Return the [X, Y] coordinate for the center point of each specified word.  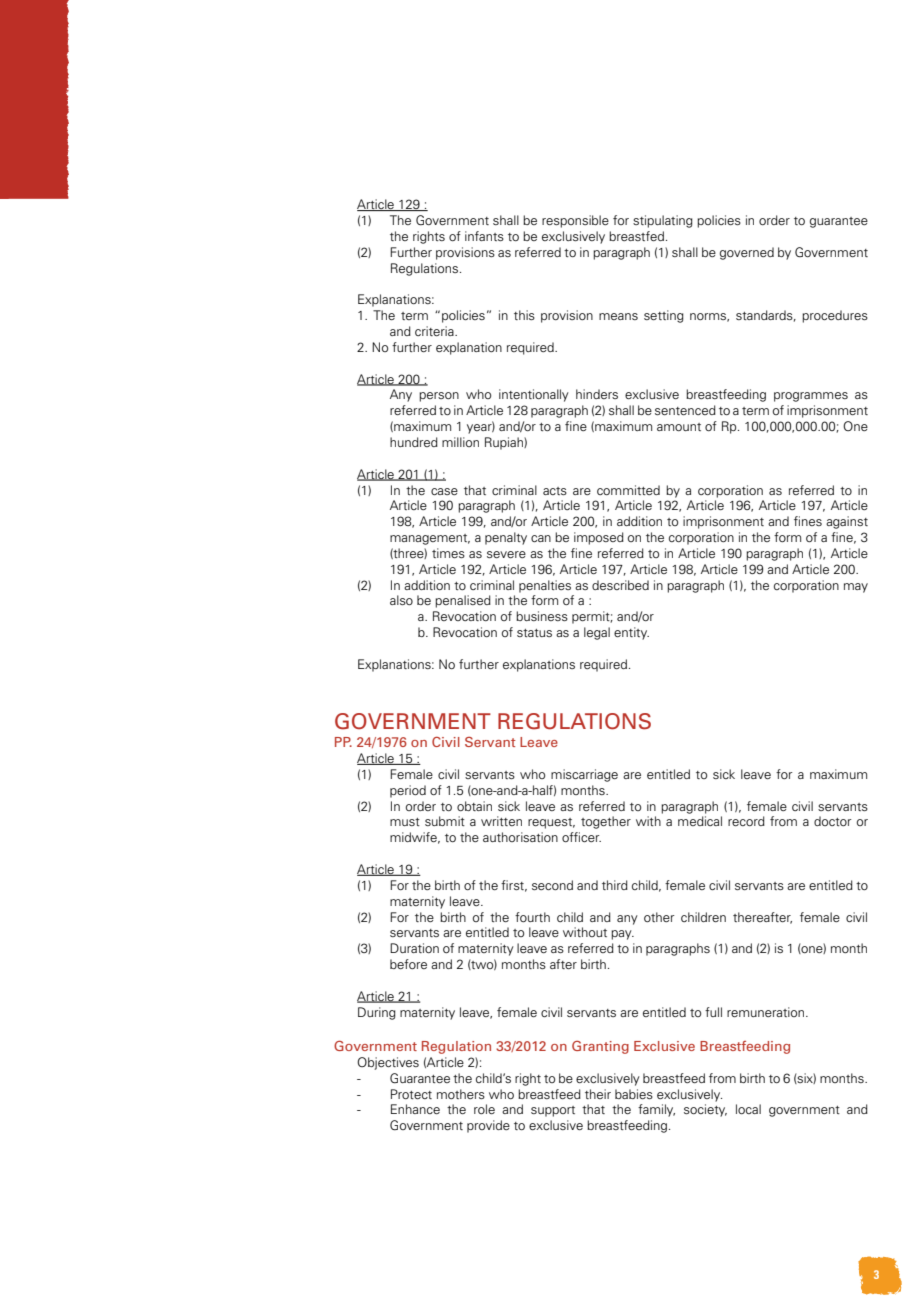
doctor [833, 821]
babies [634, 1094]
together [606, 822]
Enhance [415, 1109]
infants [484, 236]
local [748, 1109]
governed [747, 253]
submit [445, 821]
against [847, 522]
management [430, 539]
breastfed [636, 236]
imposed [599, 538]
